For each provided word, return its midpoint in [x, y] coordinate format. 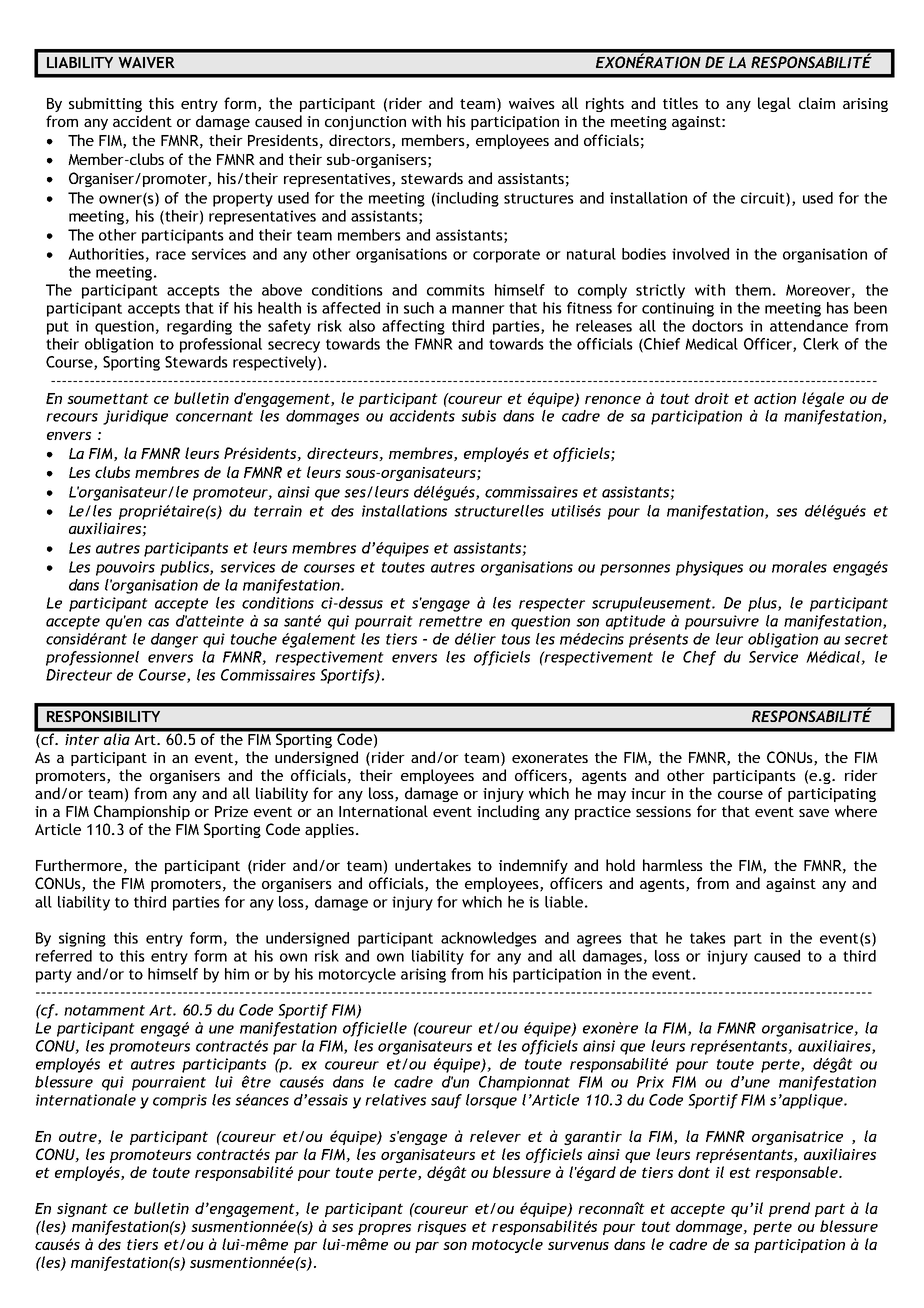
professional [221, 345]
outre [79, 1137]
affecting [413, 327]
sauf [446, 1101]
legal [774, 104]
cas [158, 622]
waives [532, 103]
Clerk [821, 344]
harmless [673, 865]
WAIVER [146, 62]
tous [516, 639]
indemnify [533, 866]
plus [763, 604]
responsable [797, 1173]
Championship [142, 812]
